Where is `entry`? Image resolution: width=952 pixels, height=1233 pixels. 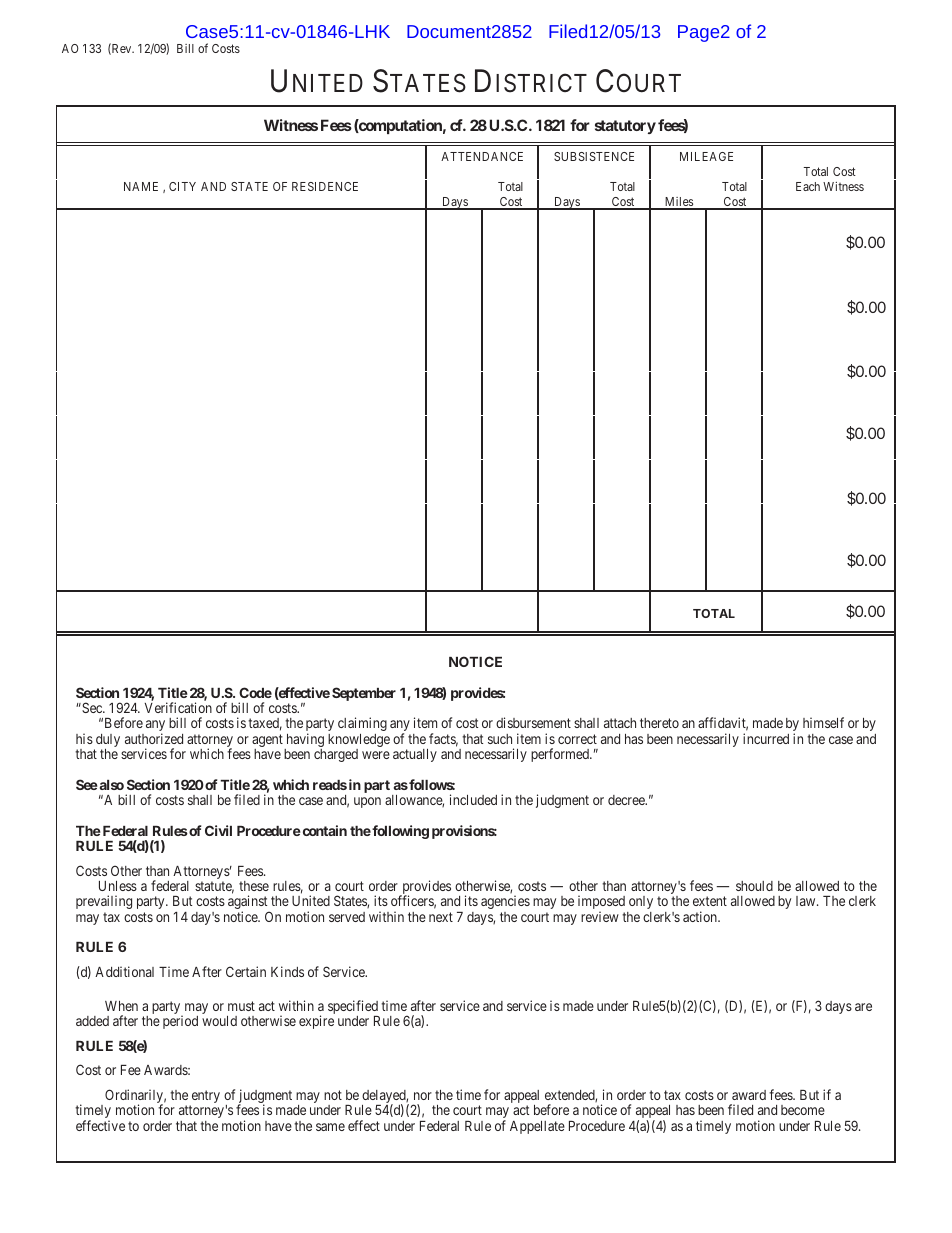 entry is located at coordinates (205, 1098).
